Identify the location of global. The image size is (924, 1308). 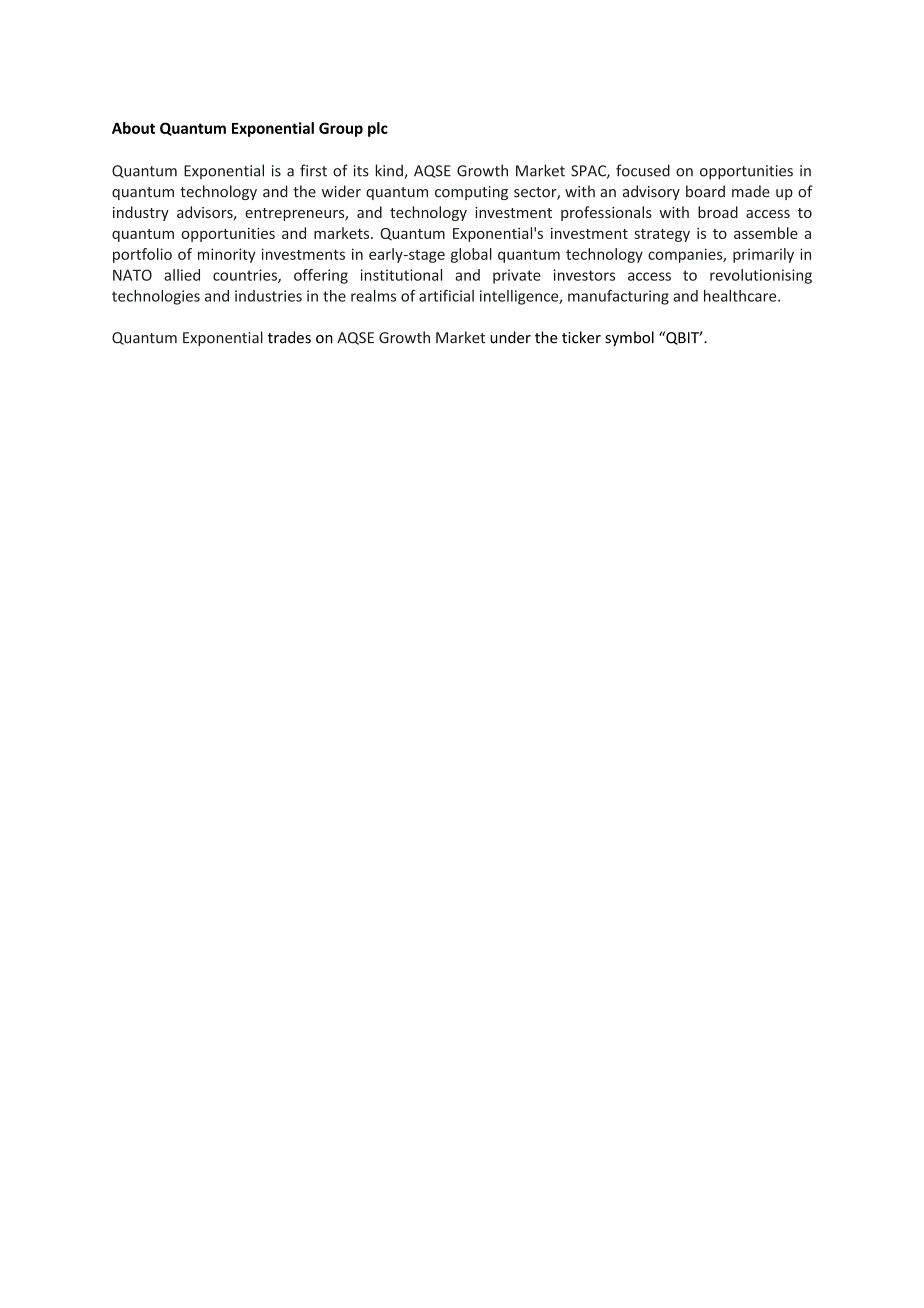
(471, 255).
